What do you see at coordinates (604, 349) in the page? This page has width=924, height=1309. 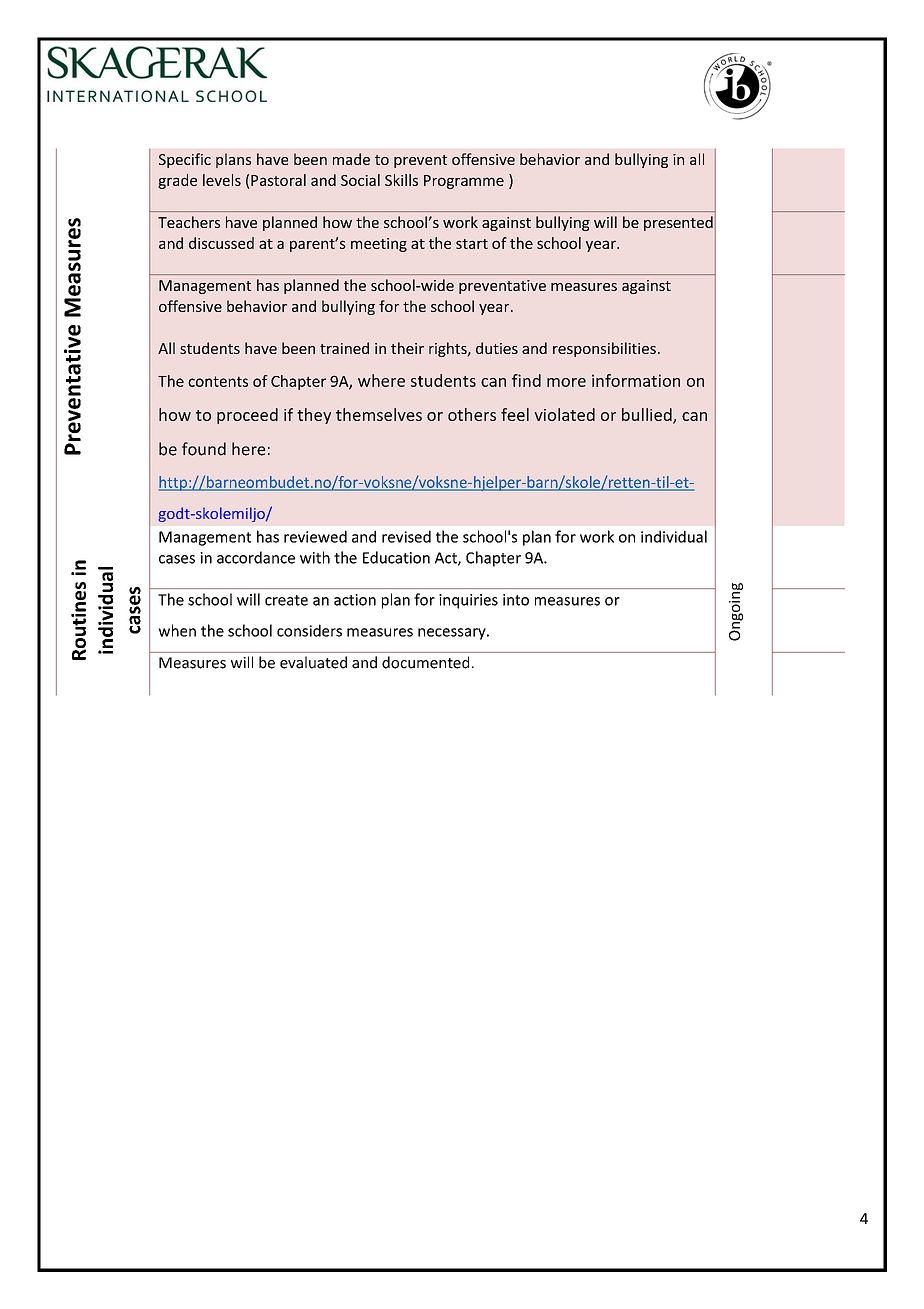 I see `responsibilities` at bounding box center [604, 349].
